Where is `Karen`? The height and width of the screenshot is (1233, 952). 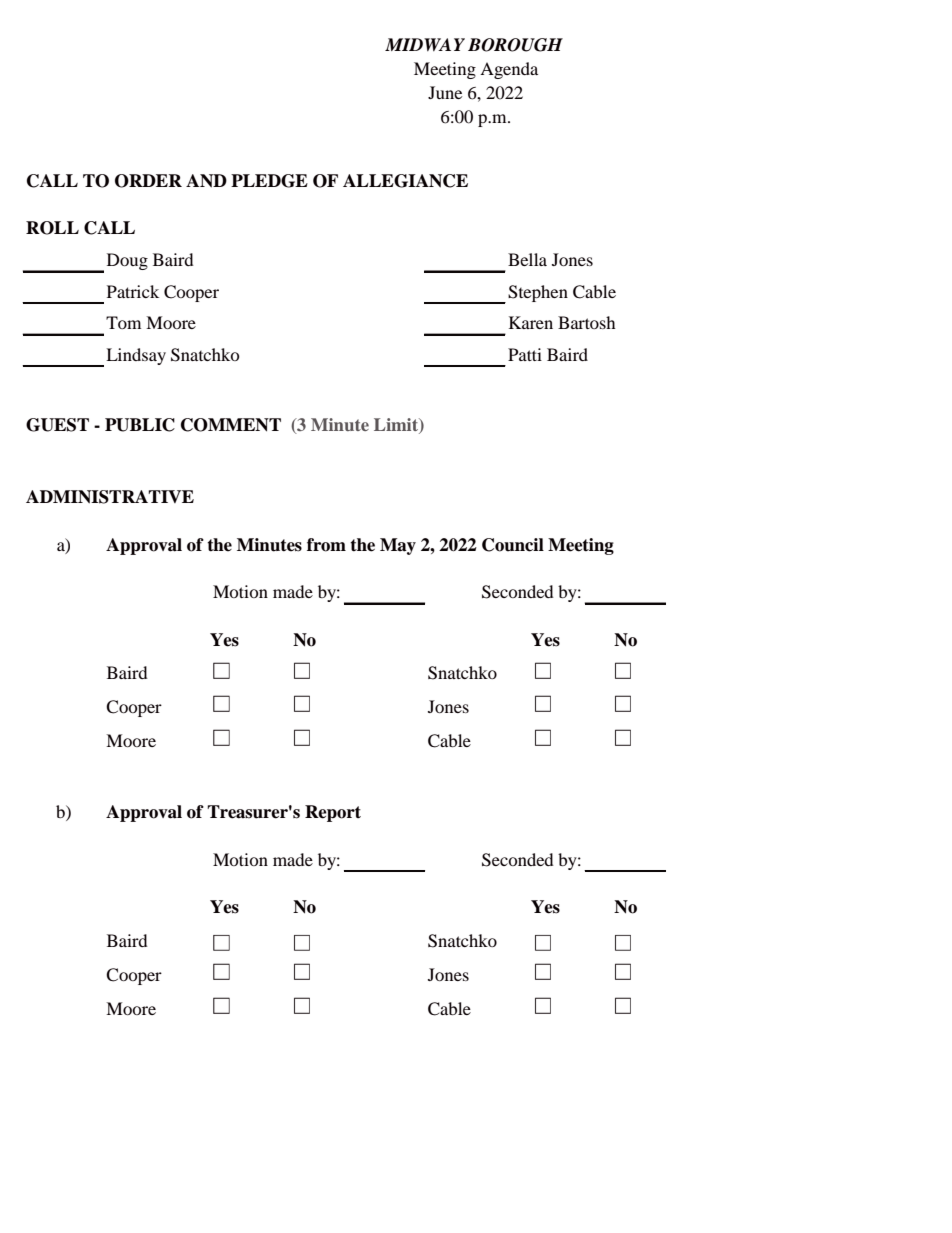
Karen is located at coordinates (531, 322).
